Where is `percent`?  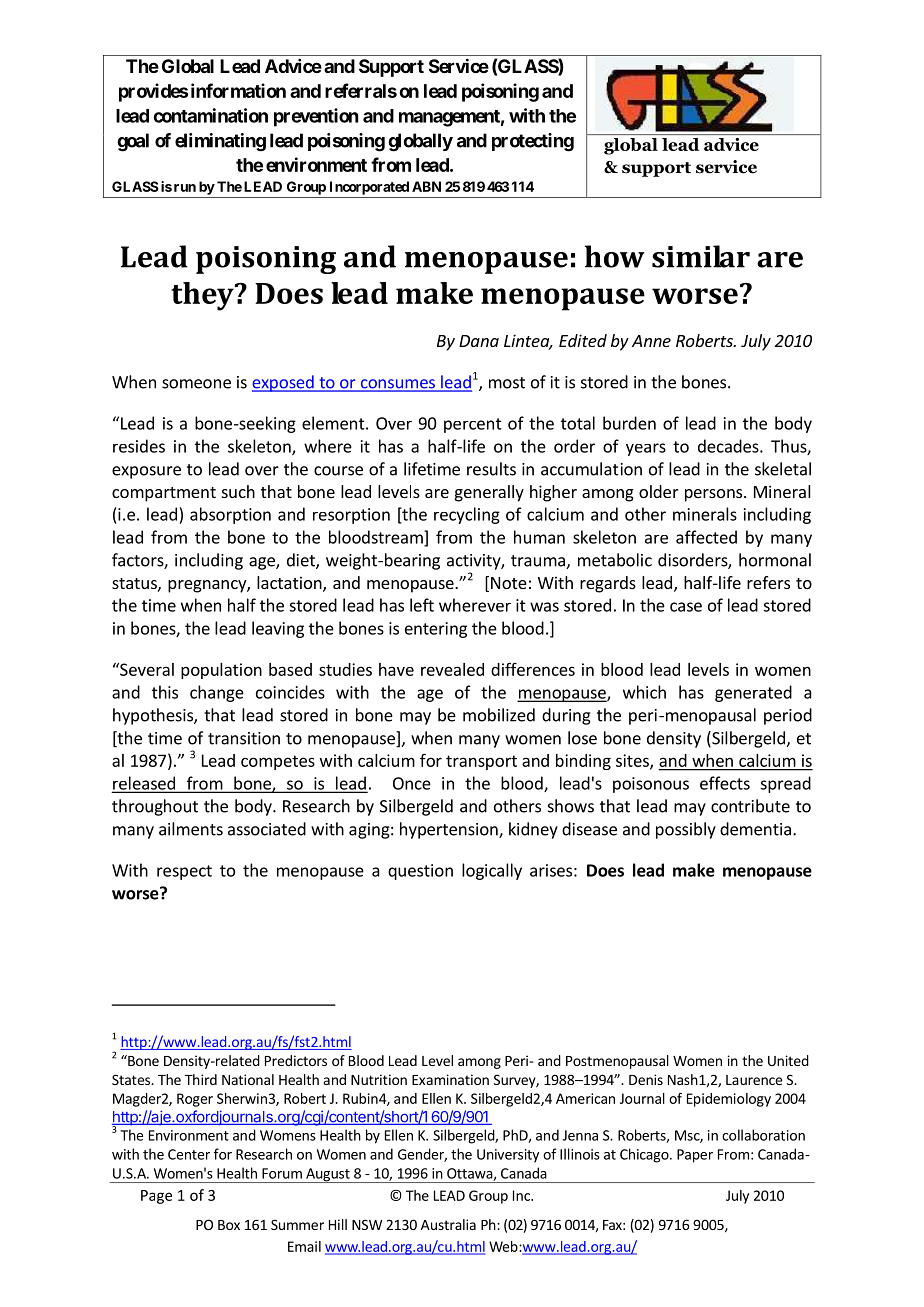 percent is located at coordinates (473, 425).
